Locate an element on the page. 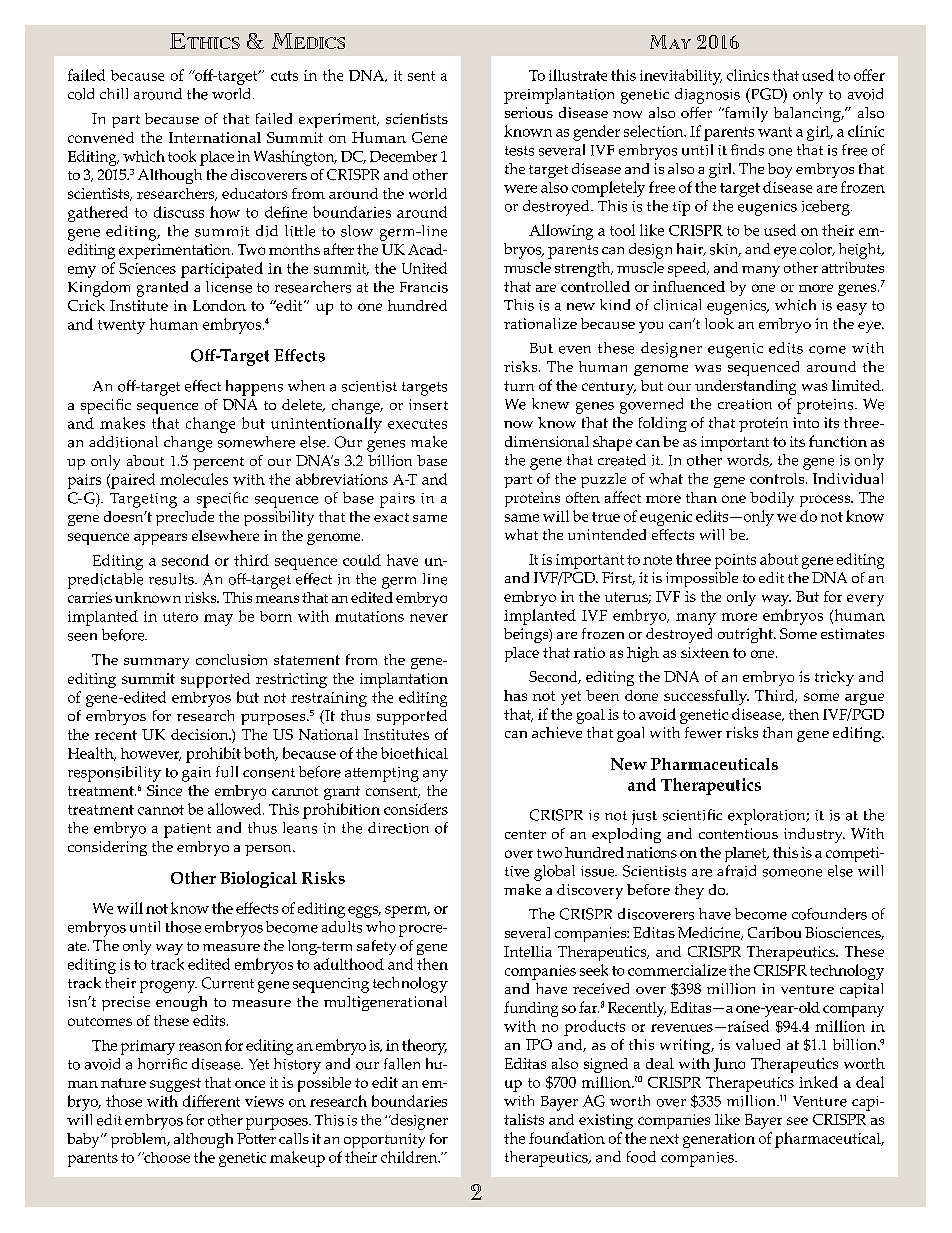 The image size is (952, 1233). executes is located at coordinates (417, 424).
